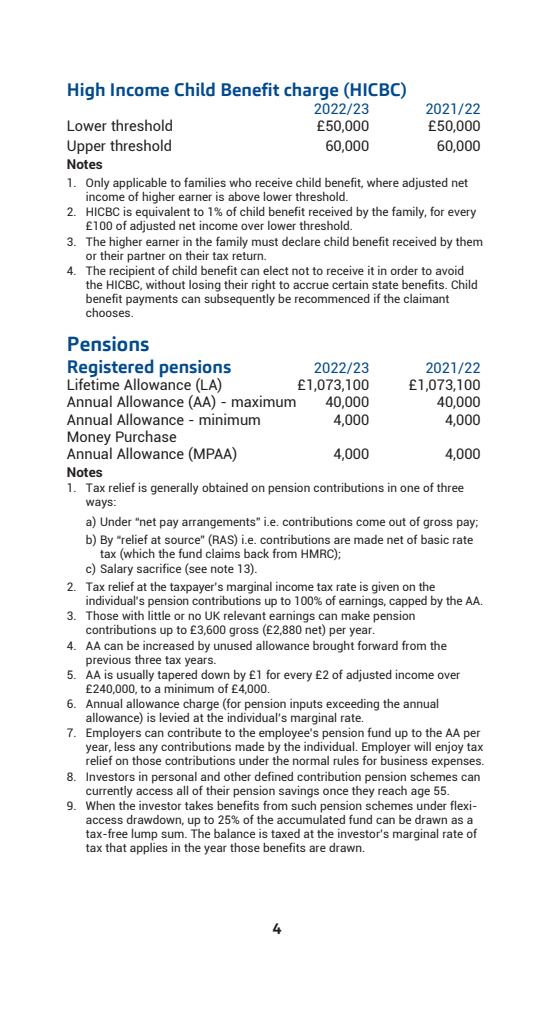 Image resolution: width=554 pixels, height=1011 pixels. What do you see at coordinates (240, 182) in the page?
I see `who` at bounding box center [240, 182].
